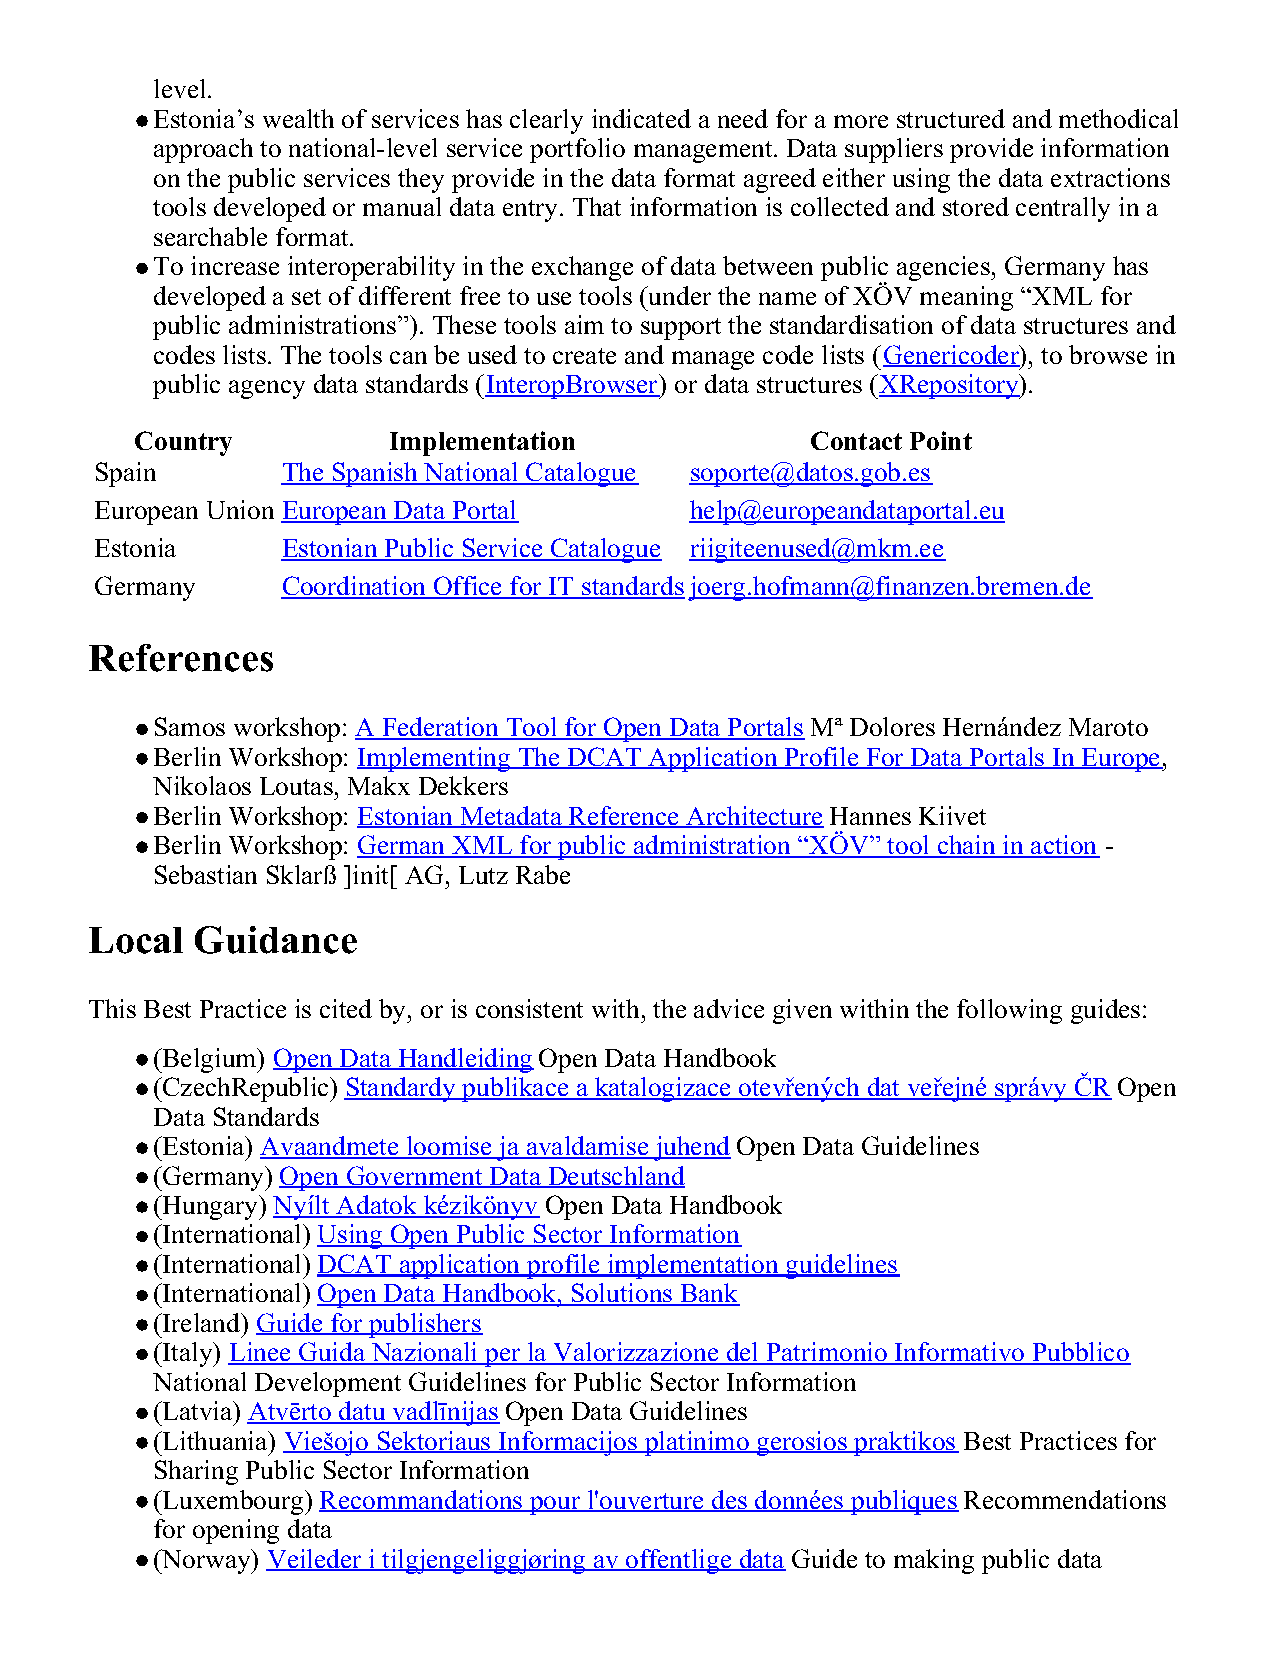 The width and height of the image is (1288, 1667). I want to click on approach, so click(203, 150).
